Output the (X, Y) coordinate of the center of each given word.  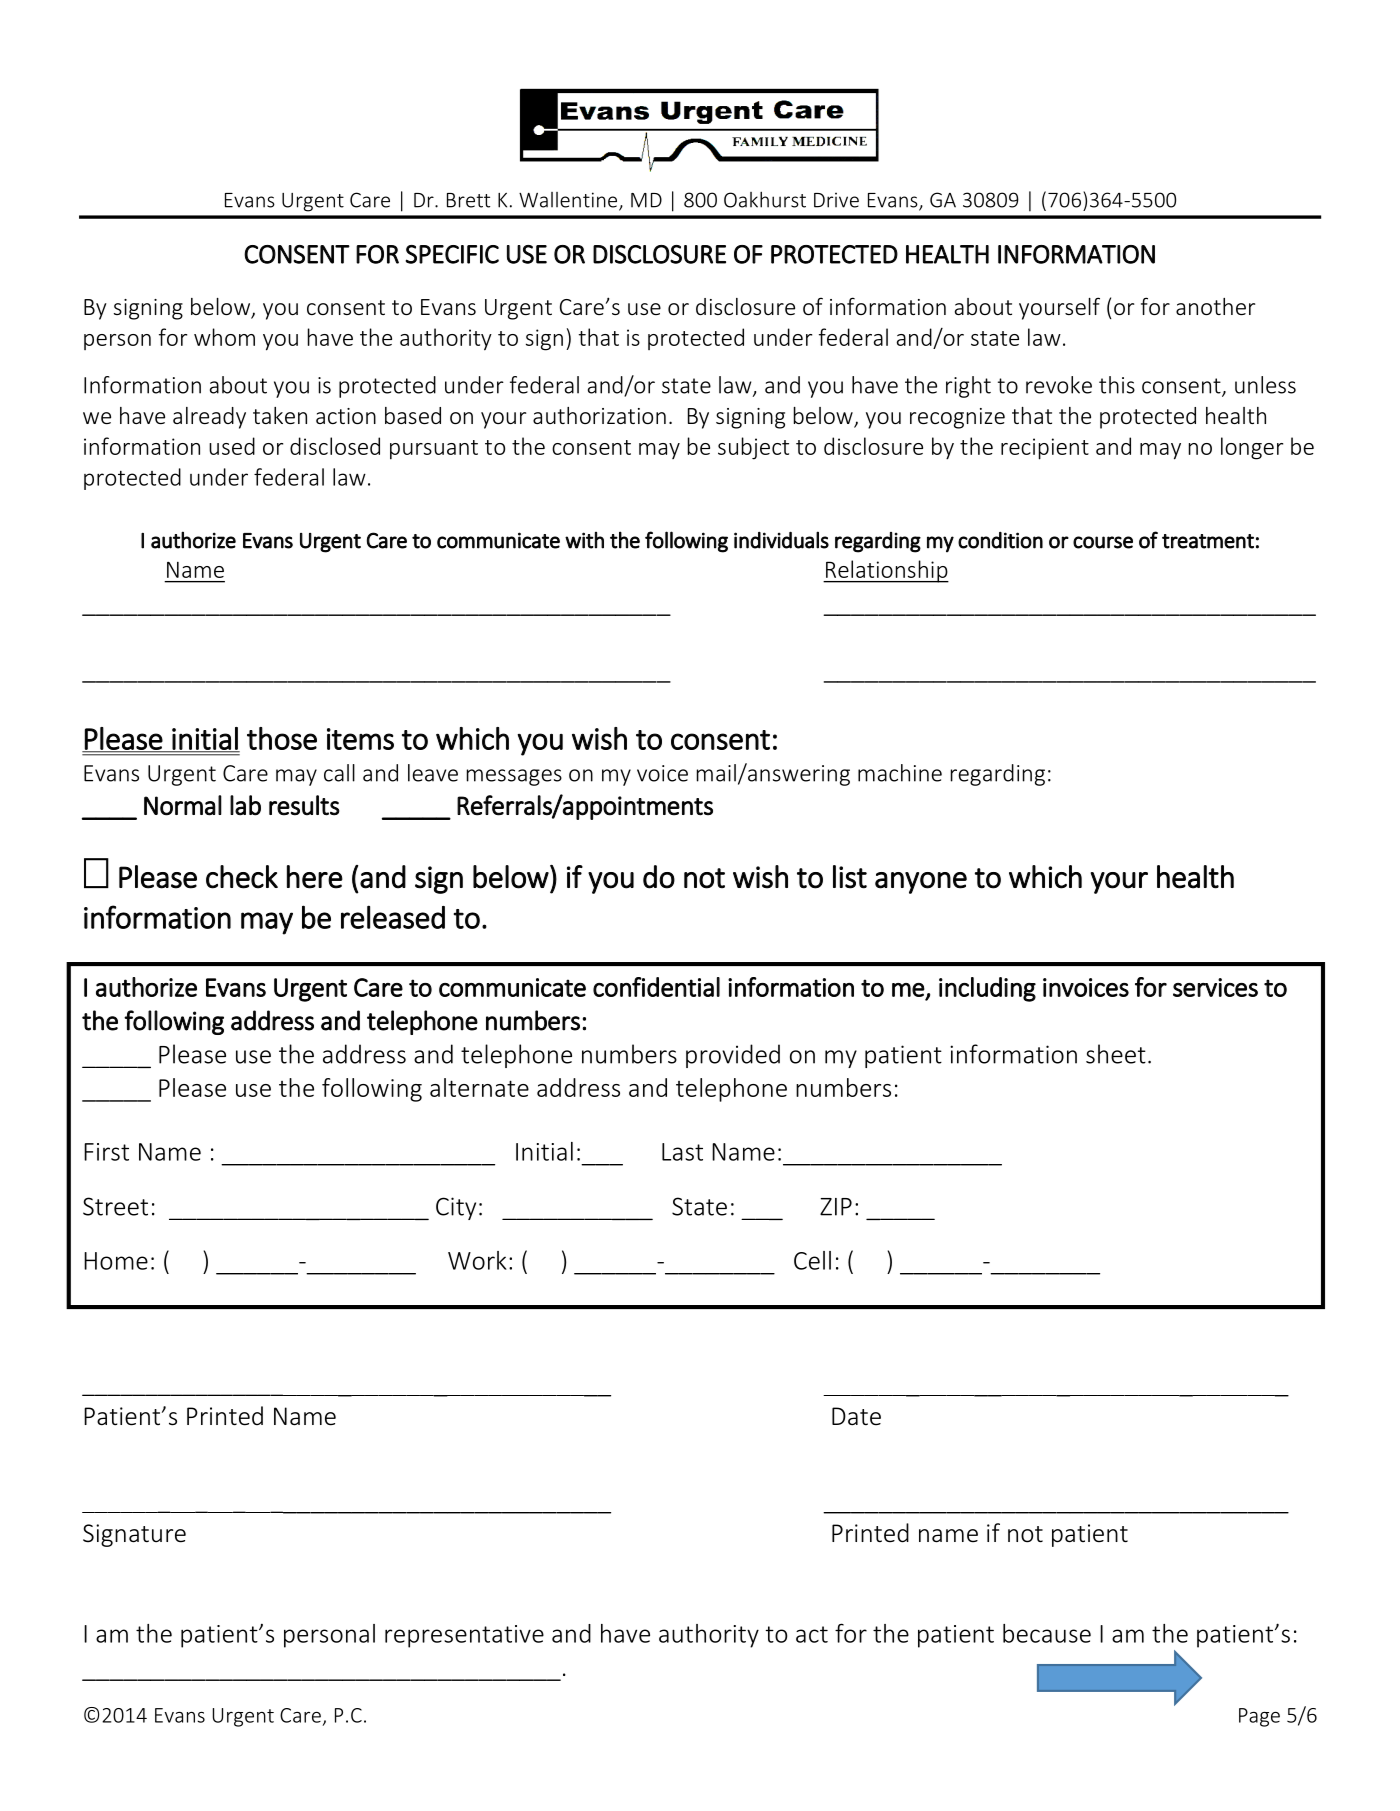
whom (224, 337)
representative (464, 1636)
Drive (836, 200)
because (1047, 1633)
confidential (656, 987)
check (242, 877)
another (1215, 306)
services (1215, 987)
